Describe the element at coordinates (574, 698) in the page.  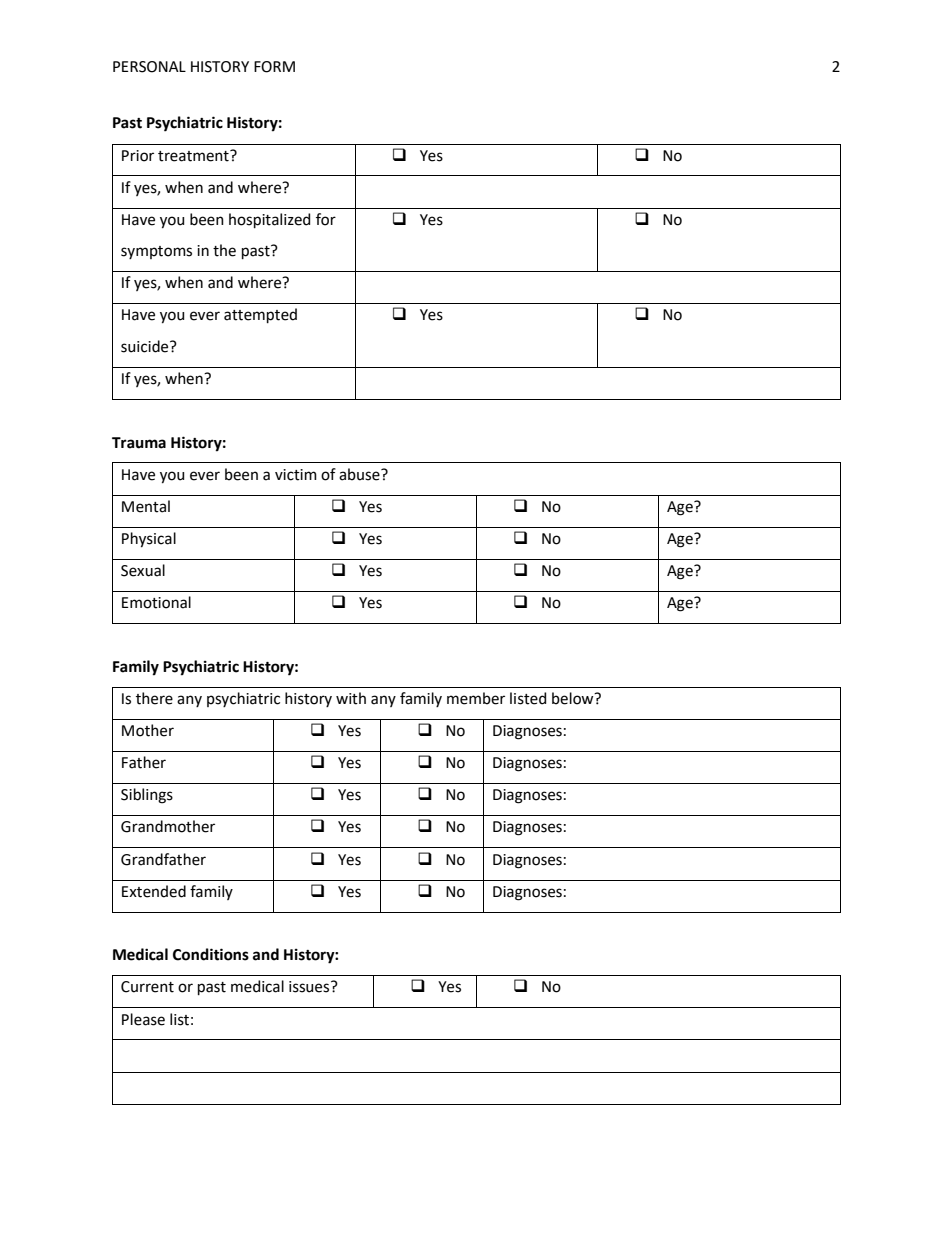
I see `below` at that location.
